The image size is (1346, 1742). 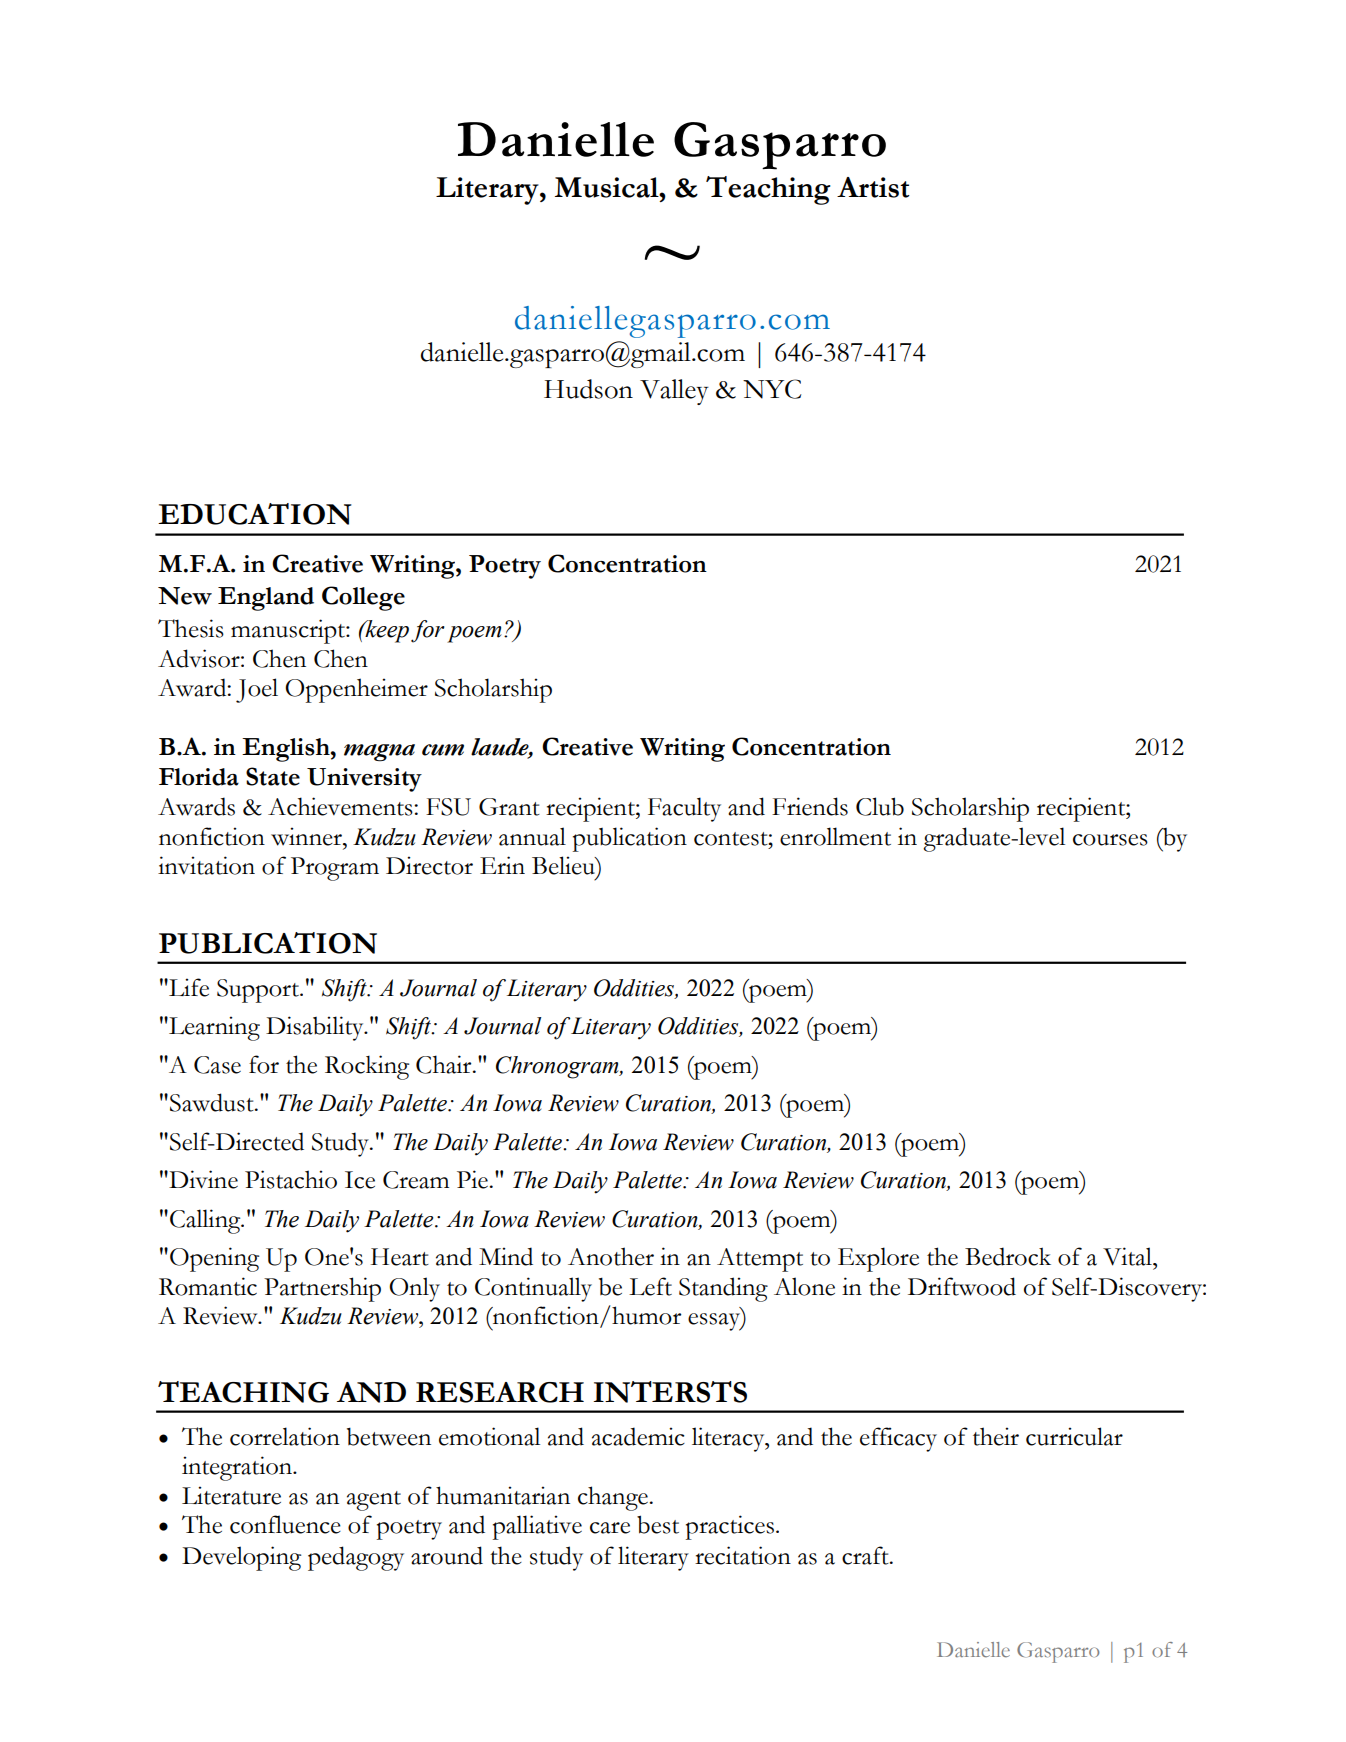 I want to click on Valley, so click(x=674, y=392).
